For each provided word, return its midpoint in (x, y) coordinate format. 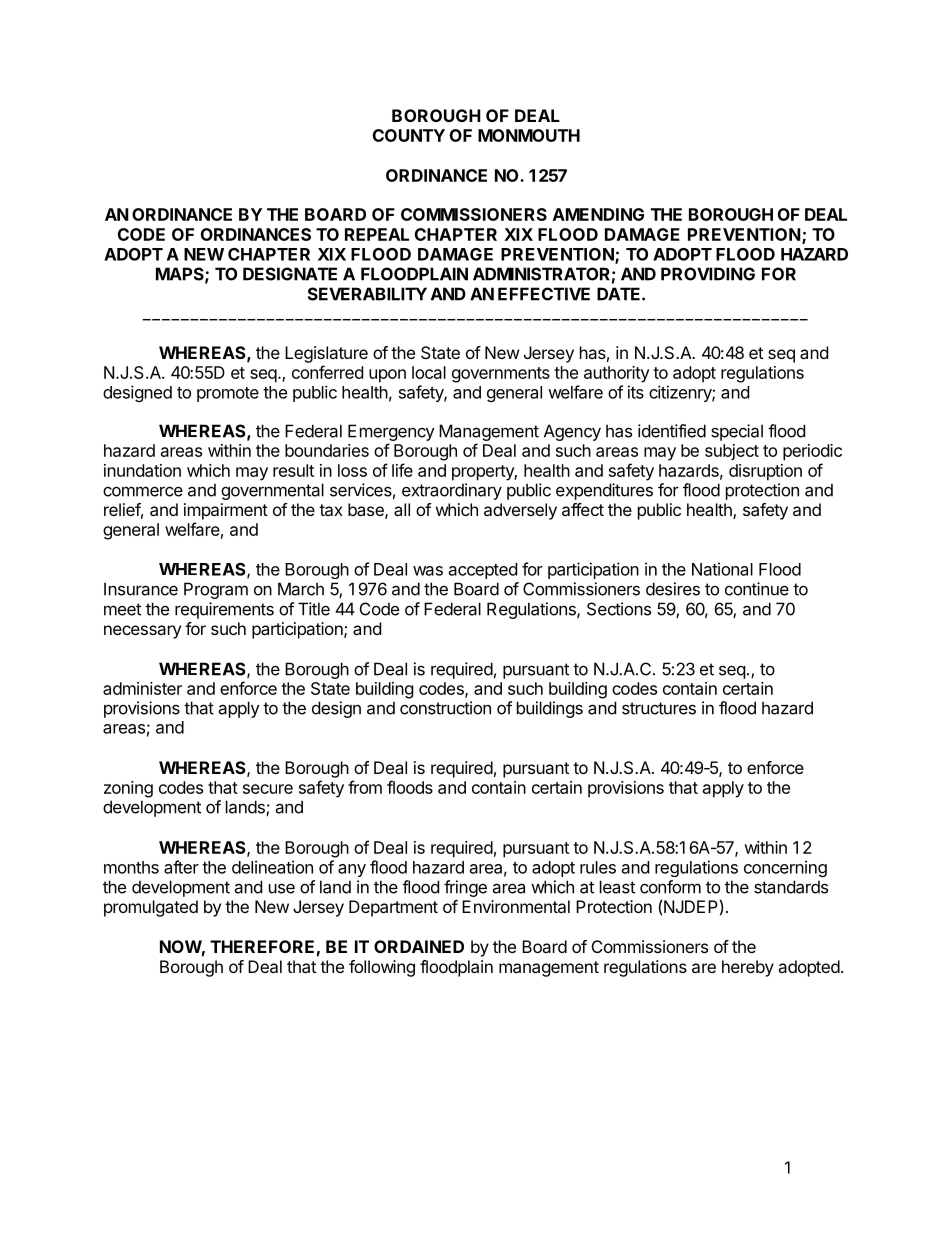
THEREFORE (262, 946)
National (722, 569)
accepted (483, 571)
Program (216, 590)
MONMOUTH (529, 135)
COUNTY (409, 135)
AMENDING (598, 214)
